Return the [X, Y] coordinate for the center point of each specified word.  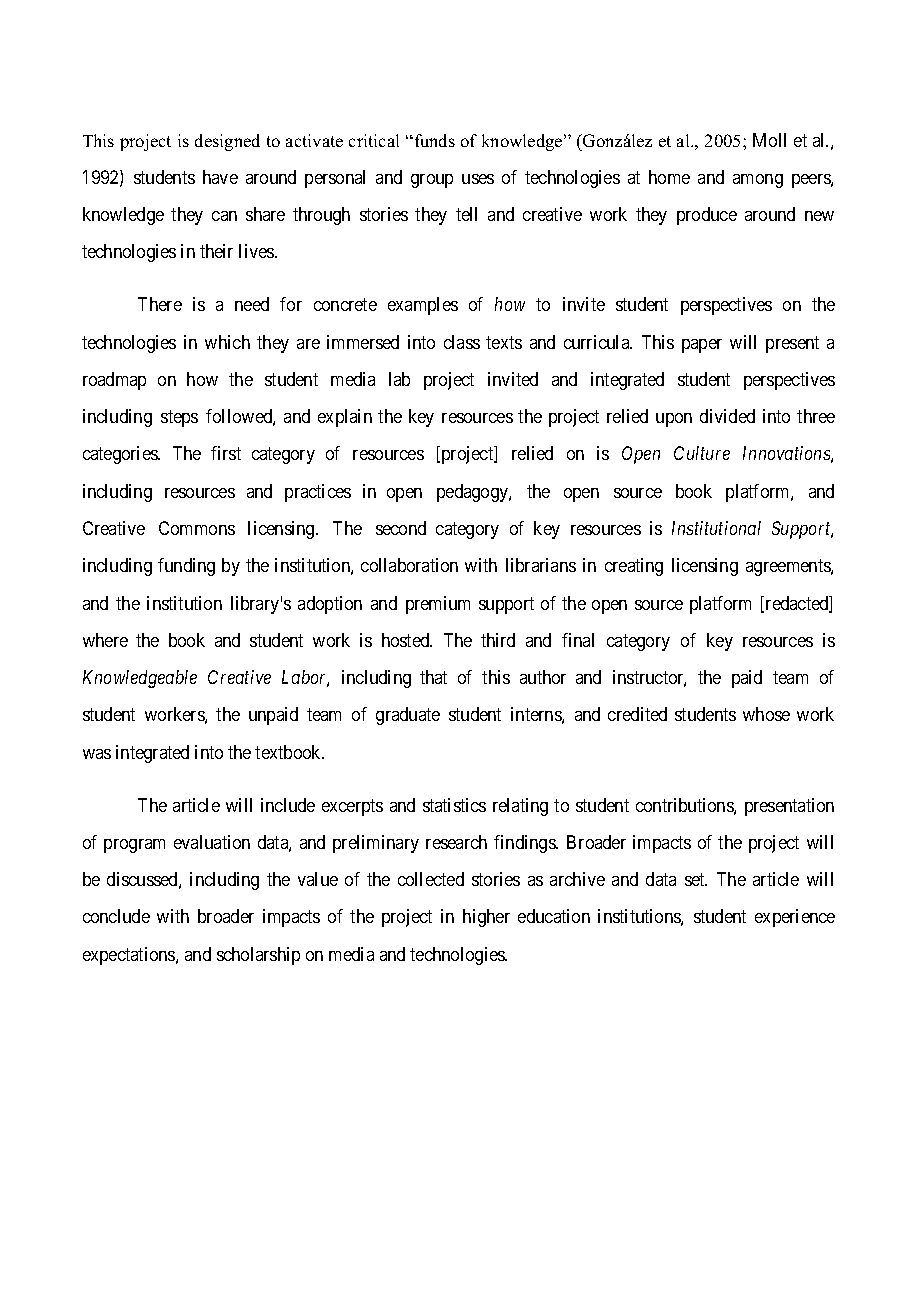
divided [727, 416]
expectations [130, 956]
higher [486, 918]
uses [478, 179]
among [758, 181]
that [433, 677]
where [105, 640]
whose [766, 714]
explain [345, 418]
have [220, 177]
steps [179, 418]
